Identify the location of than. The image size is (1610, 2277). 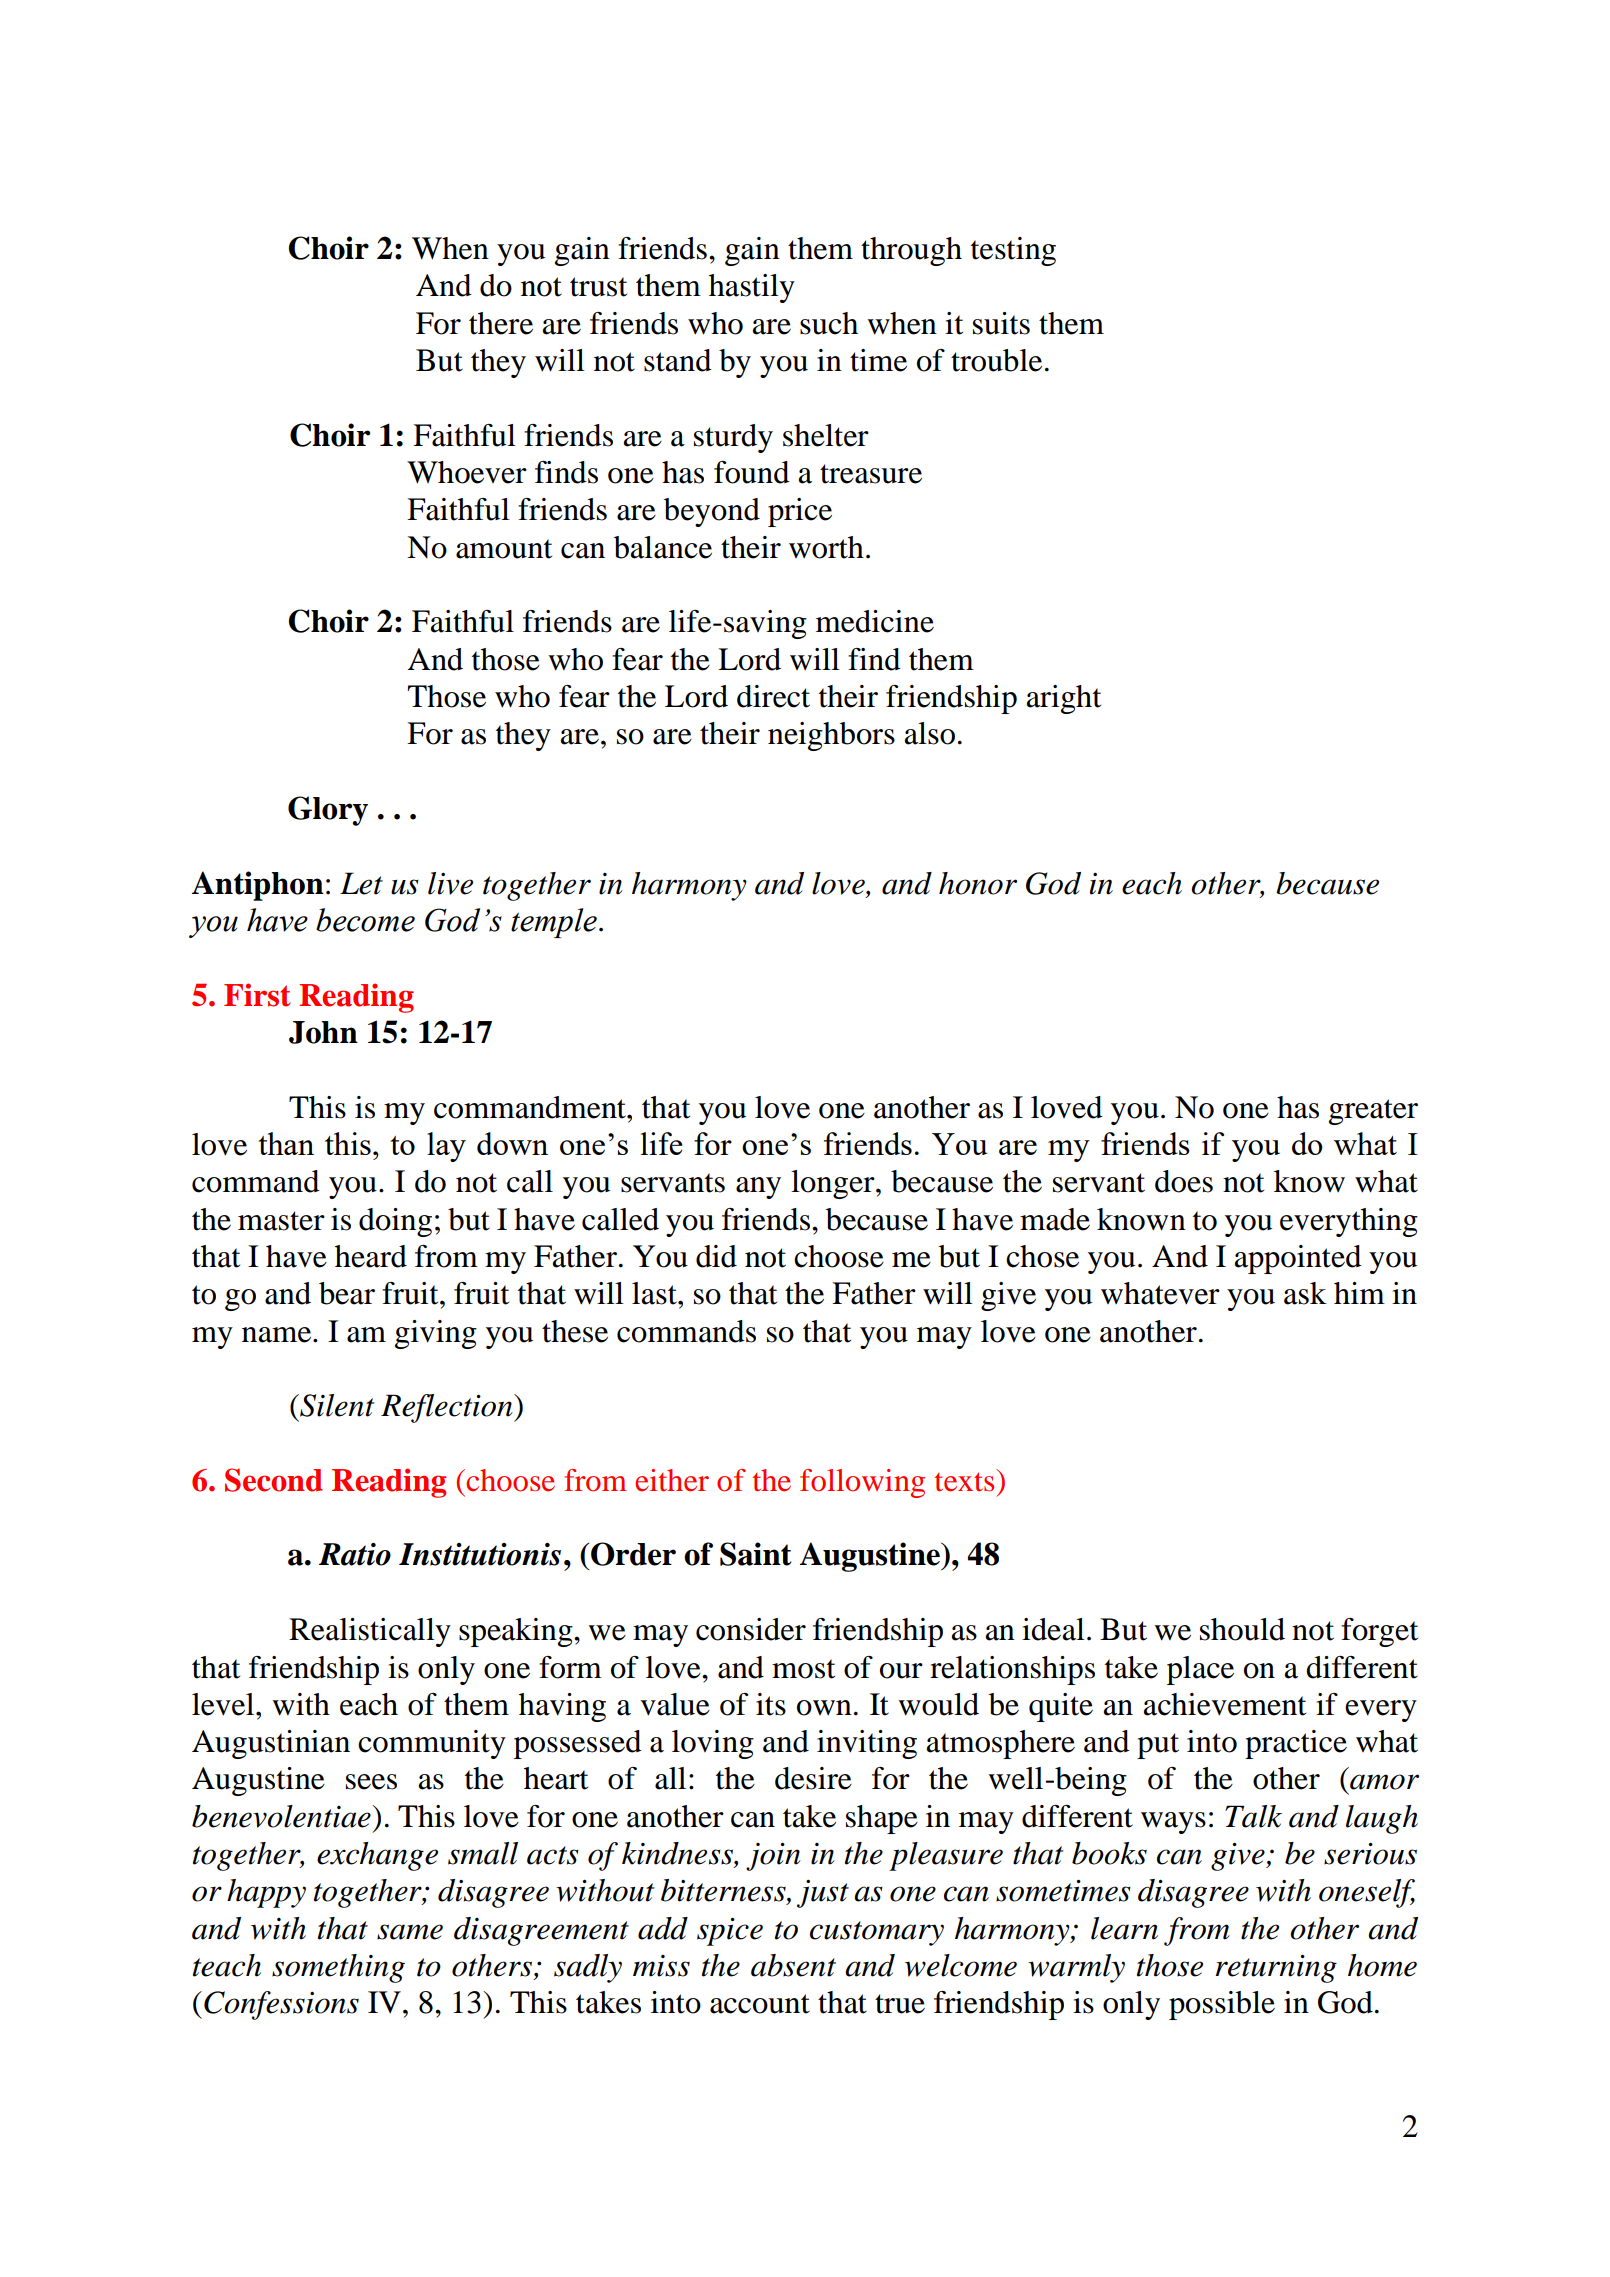
(286, 1143).
